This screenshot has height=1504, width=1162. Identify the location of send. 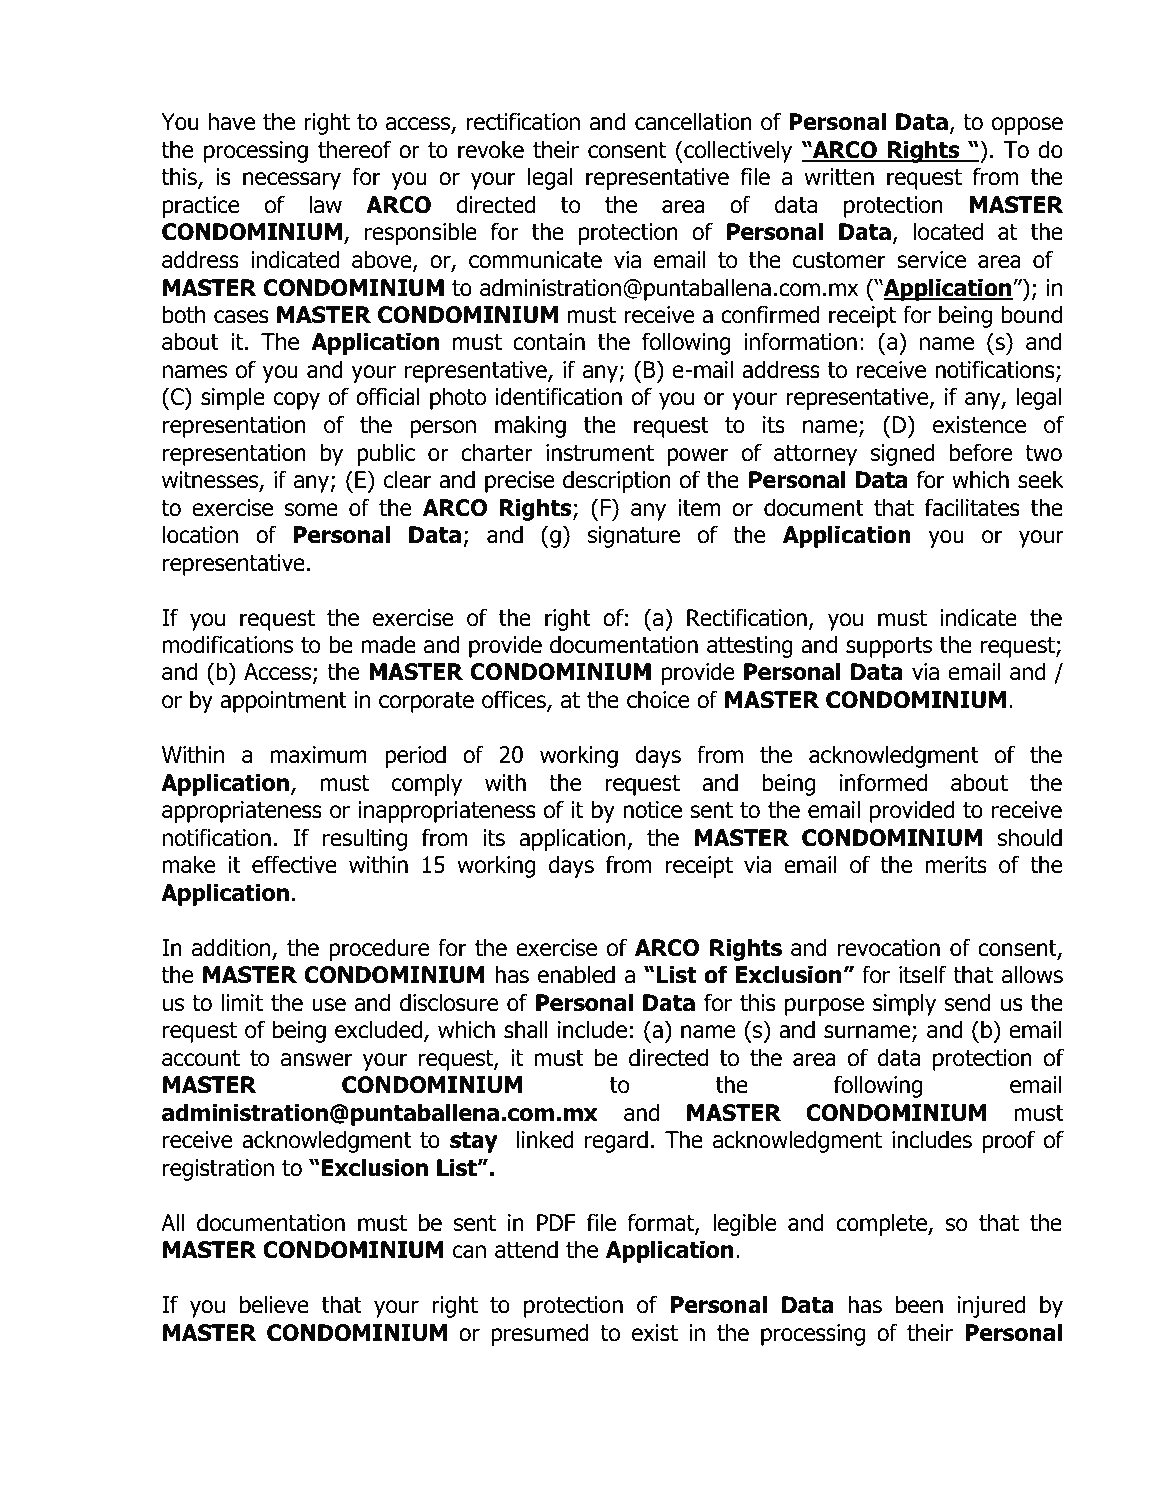
(968, 1002).
